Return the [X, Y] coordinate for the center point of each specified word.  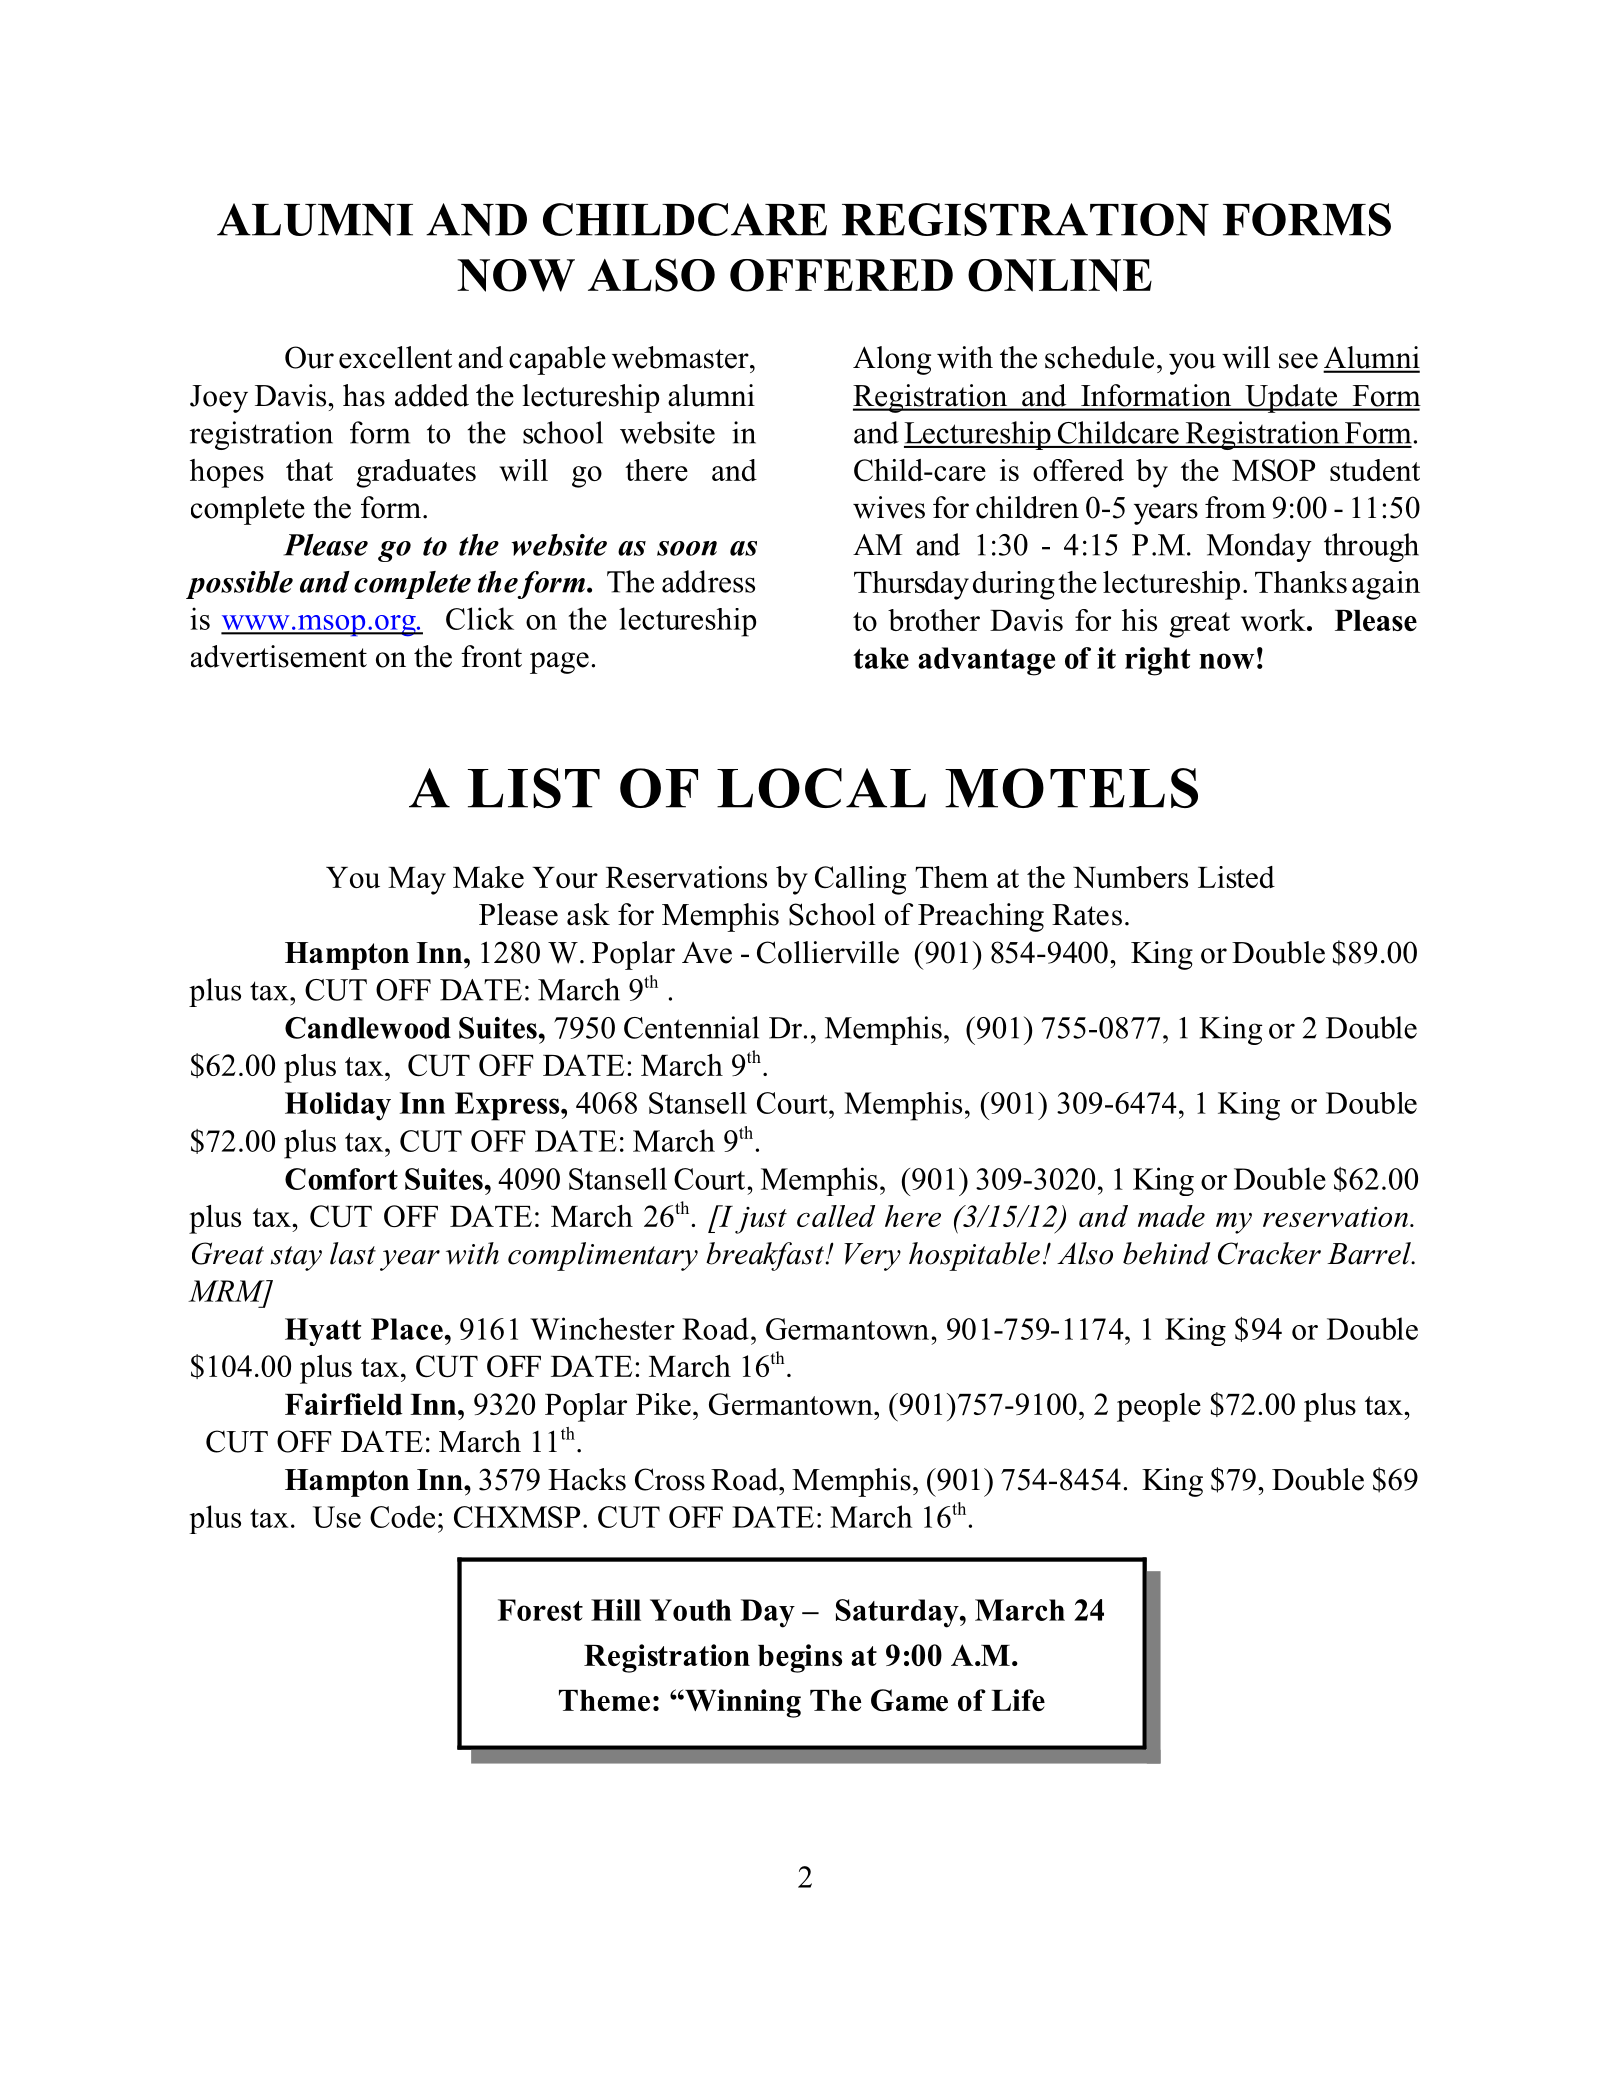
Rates [1087, 915]
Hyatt [323, 1332]
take [881, 658]
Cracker [1269, 1253]
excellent [395, 357]
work [1274, 620]
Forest [540, 1610]
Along [892, 360]
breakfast [766, 1256]
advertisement [279, 656]
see [1298, 361]
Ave [707, 953]
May [417, 881]
